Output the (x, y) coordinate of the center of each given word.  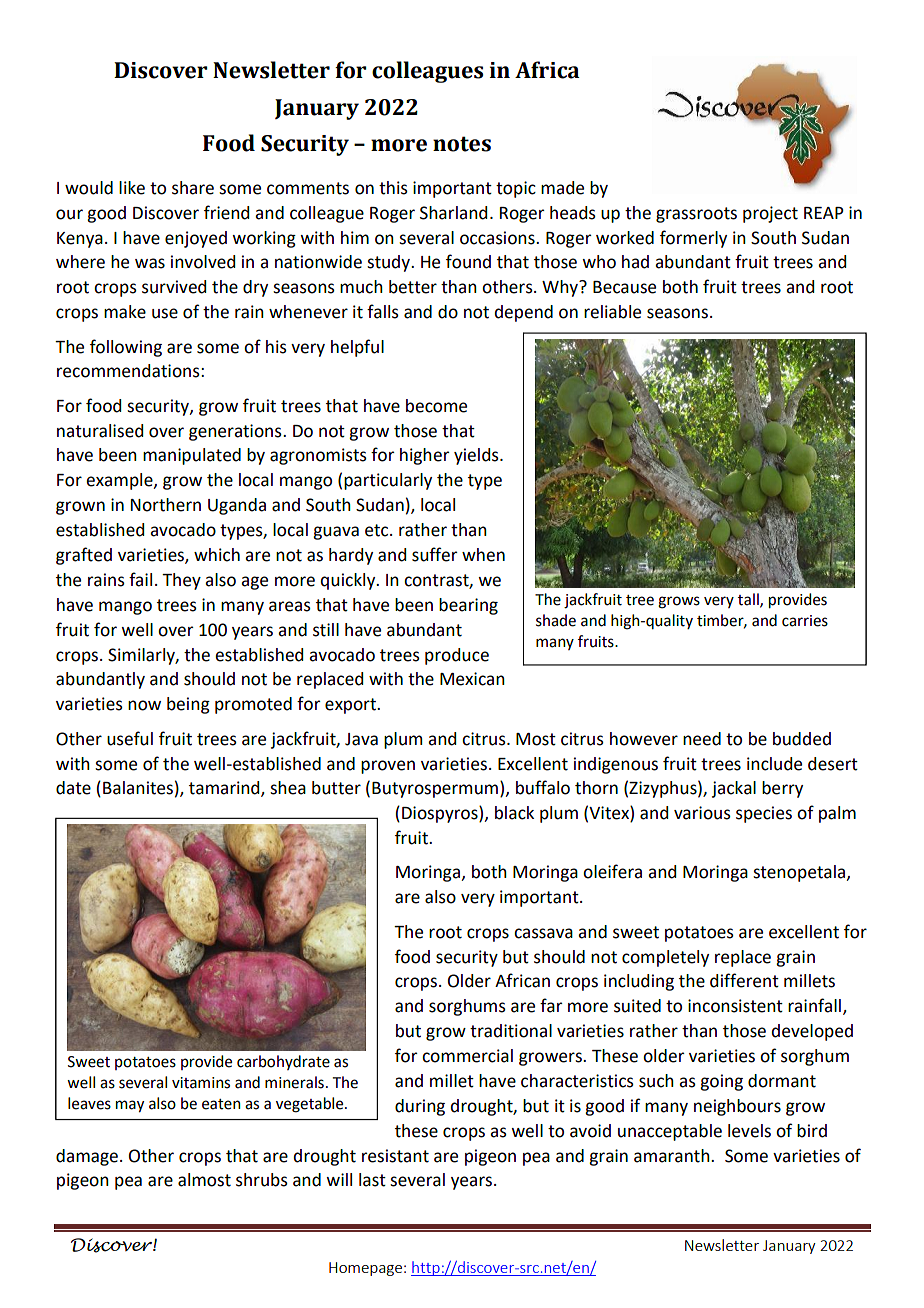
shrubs (262, 1180)
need (702, 739)
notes (462, 144)
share (193, 188)
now (144, 705)
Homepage (365, 1269)
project (770, 214)
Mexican (472, 679)
